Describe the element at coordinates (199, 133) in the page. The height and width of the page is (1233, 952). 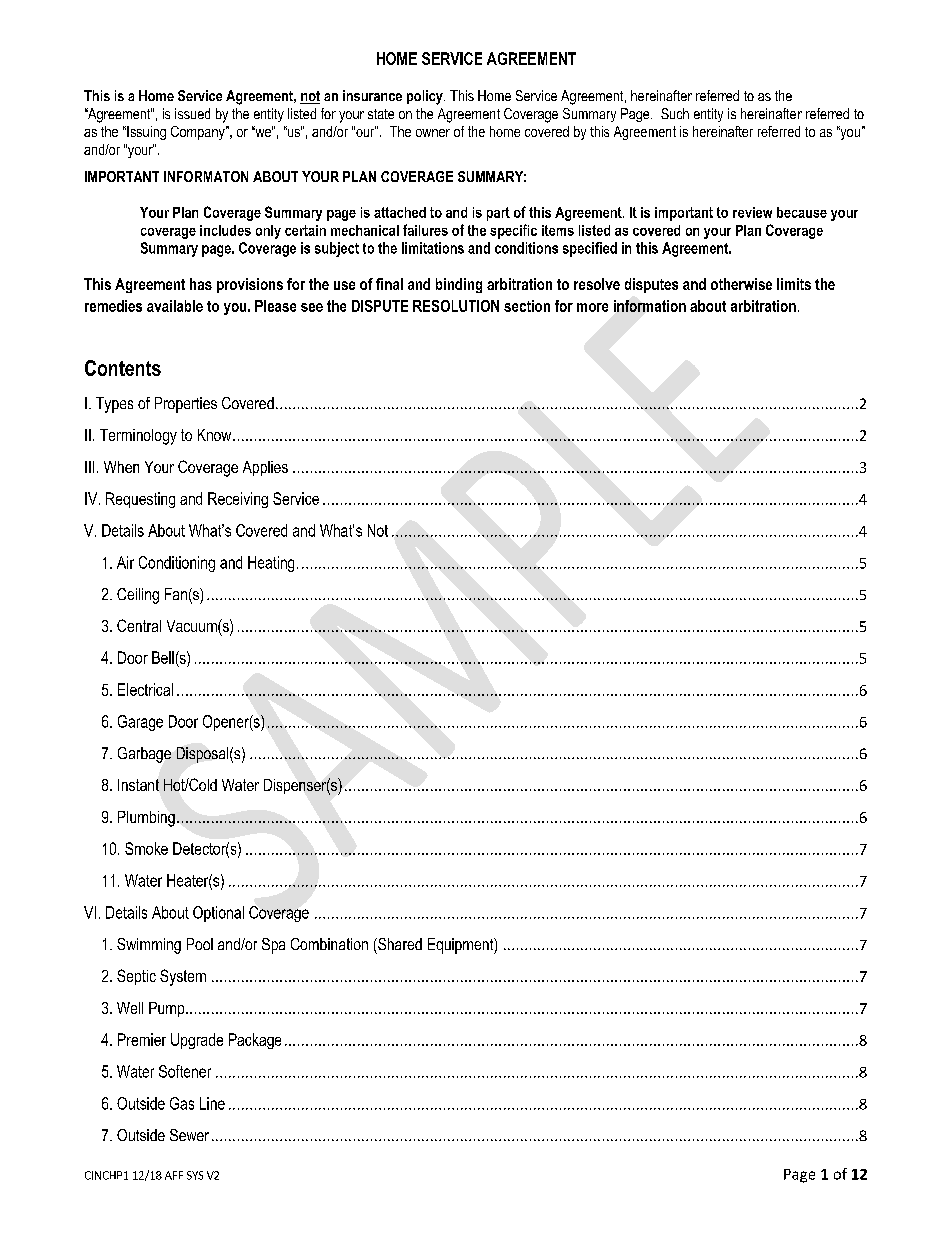
I see `Company` at that location.
